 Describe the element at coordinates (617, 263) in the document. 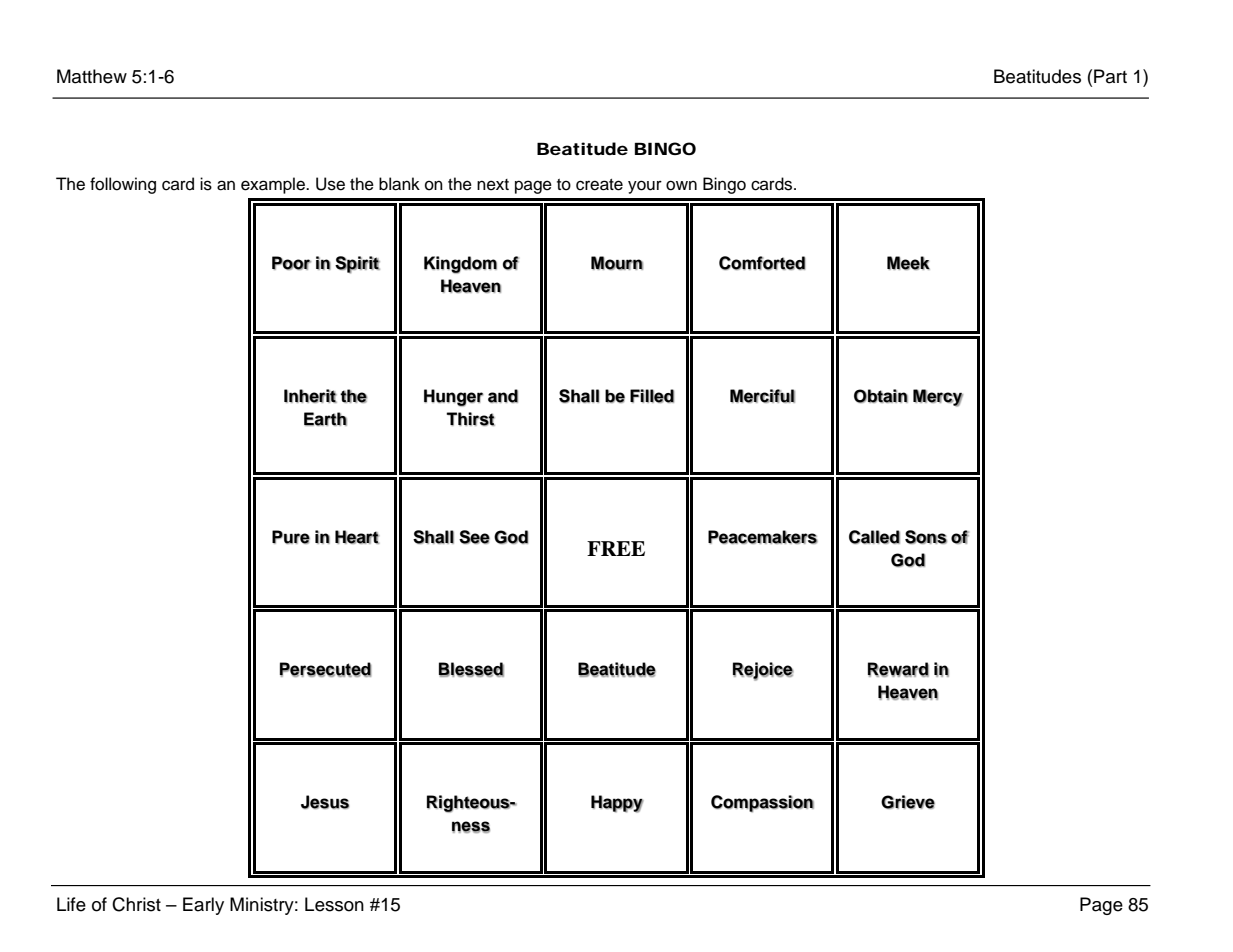

I see `Mourn` at that location.
